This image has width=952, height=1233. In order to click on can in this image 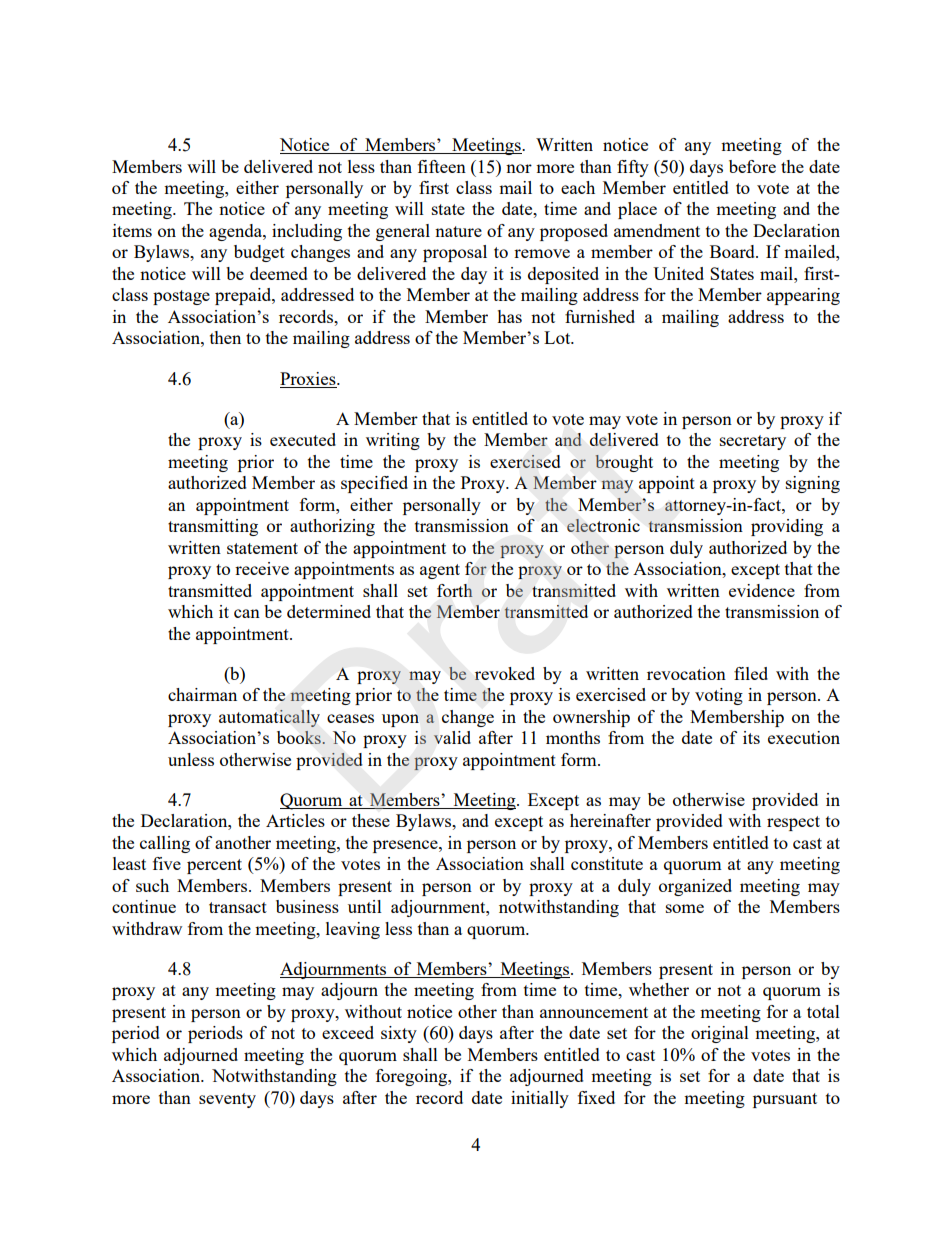, I will do `click(247, 613)`.
